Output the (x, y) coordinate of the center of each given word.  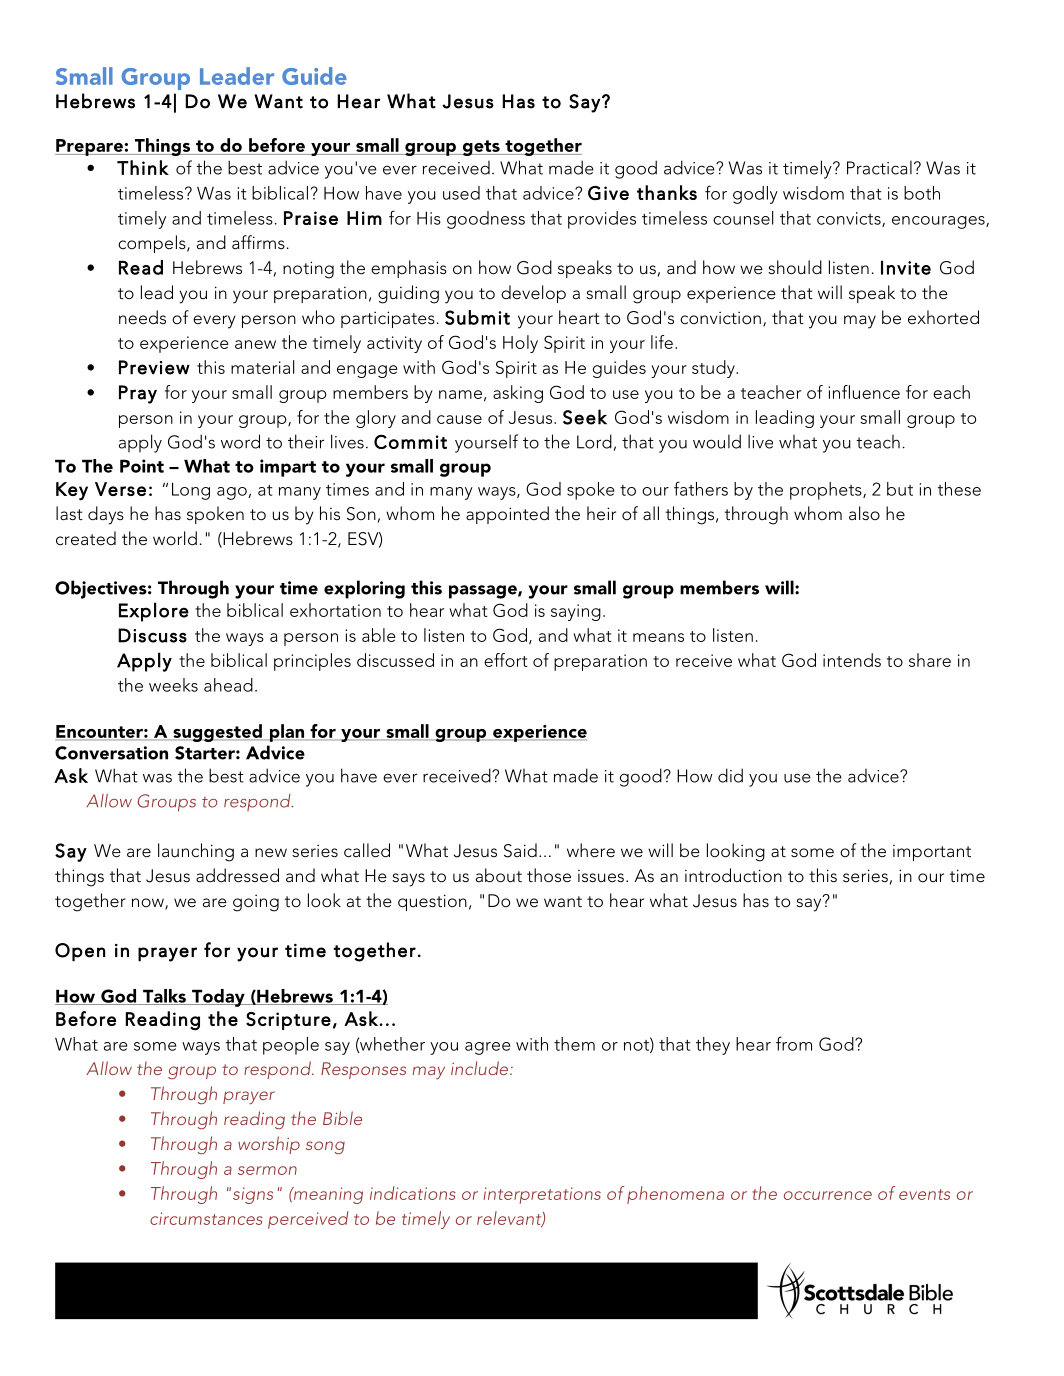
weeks (173, 685)
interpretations (542, 1195)
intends (852, 660)
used (461, 193)
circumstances (206, 1218)
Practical (879, 167)
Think (143, 167)
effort (506, 660)
